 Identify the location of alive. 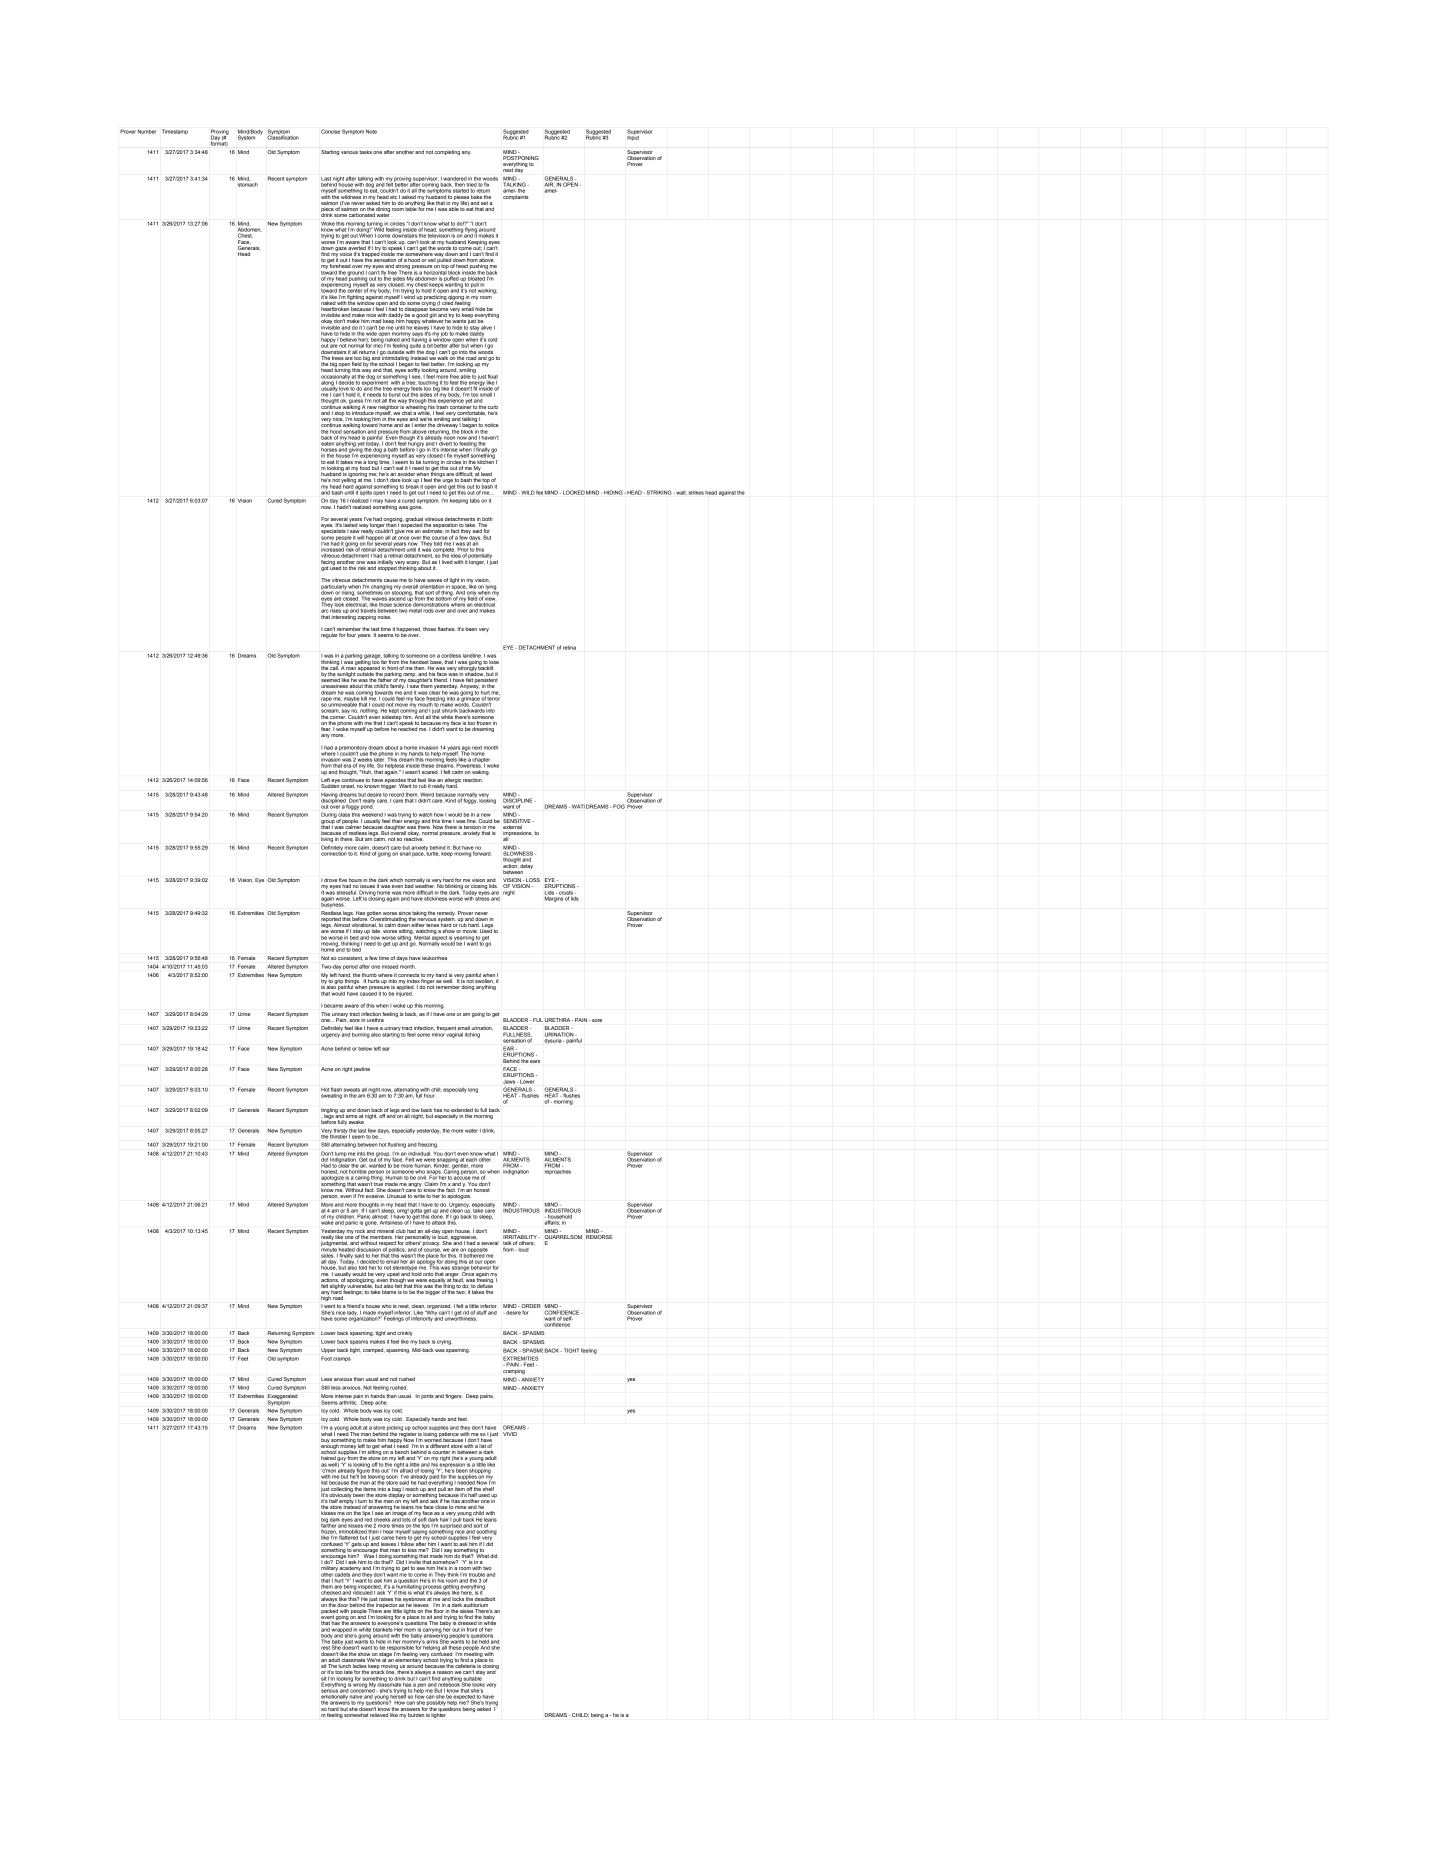
(486, 328).
